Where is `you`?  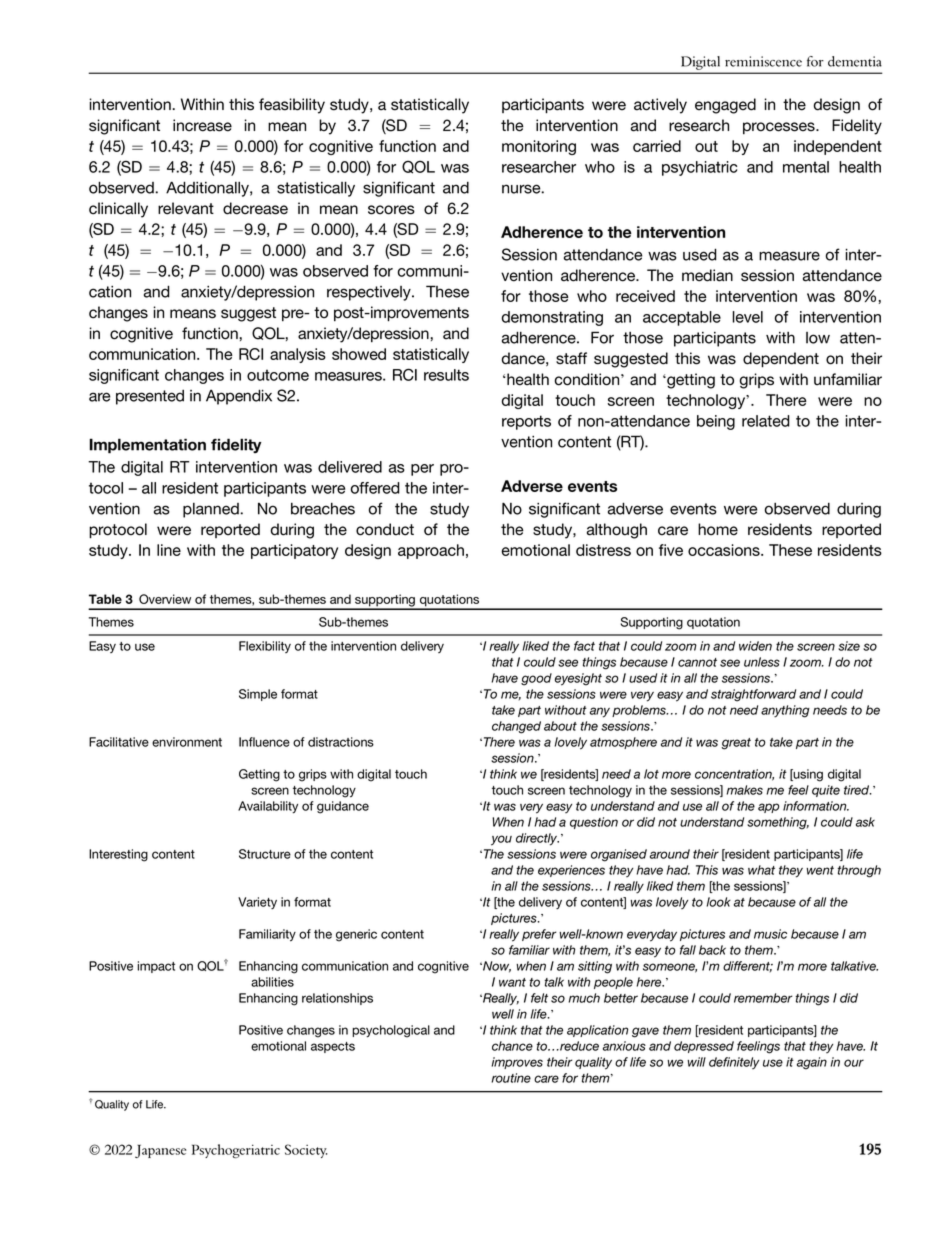
you is located at coordinates (501, 840).
